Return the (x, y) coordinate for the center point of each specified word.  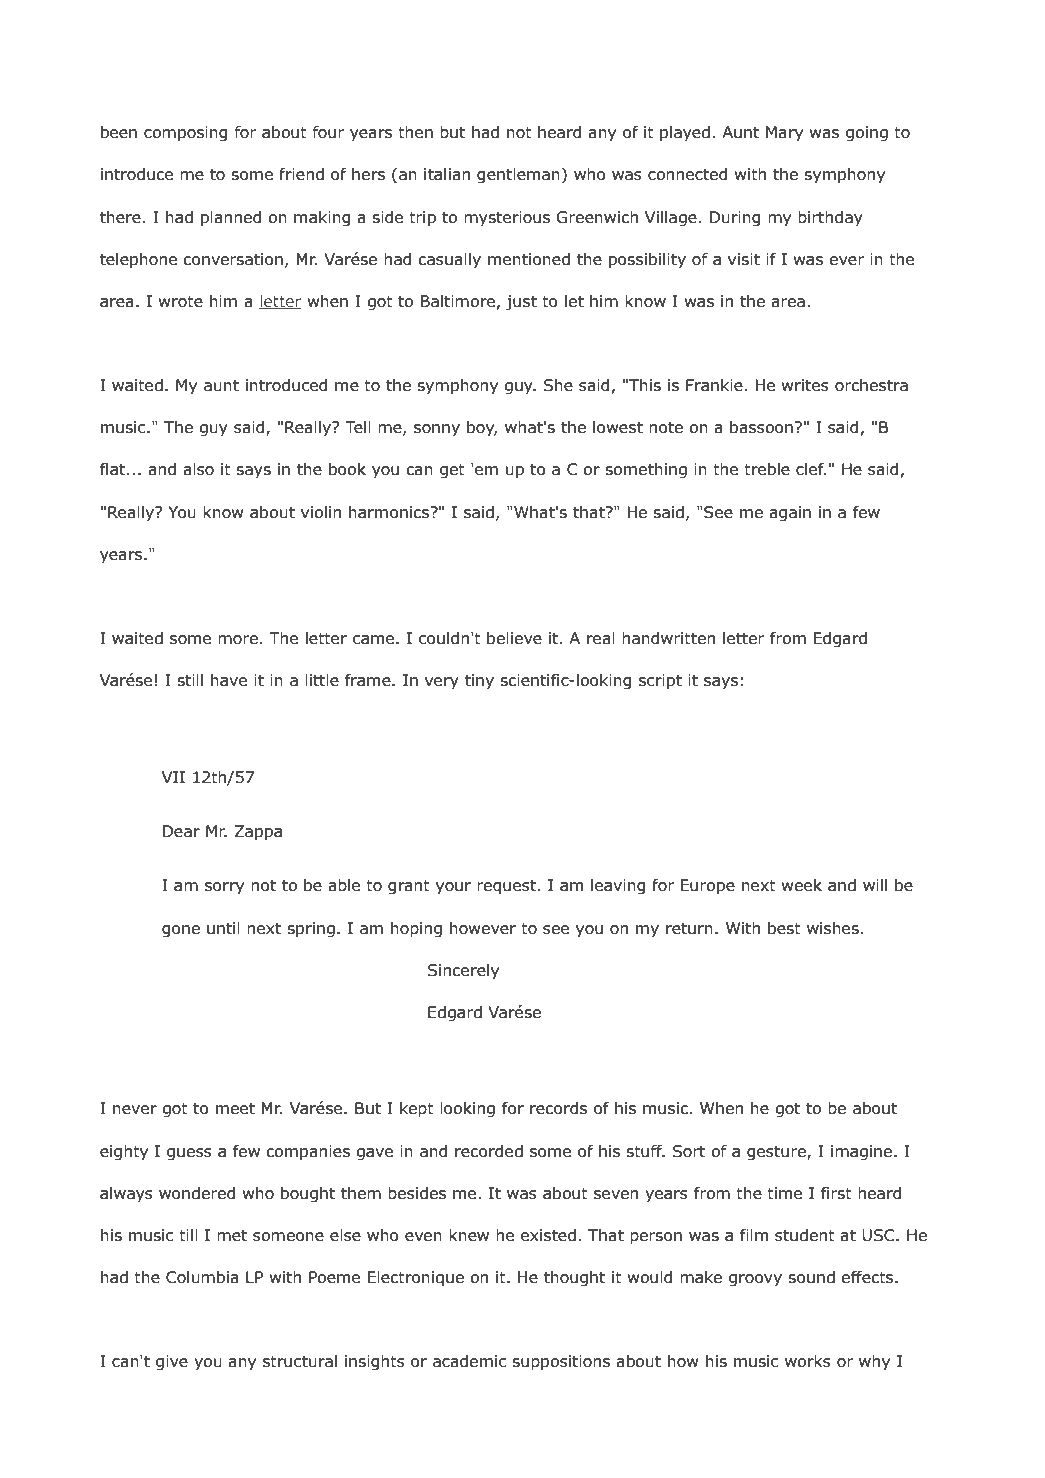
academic (470, 1361)
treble (767, 469)
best (784, 928)
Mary (784, 134)
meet (235, 1109)
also (198, 469)
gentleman (518, 176)
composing (186, 134)
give (172, 1363)
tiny (479, 681)
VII (173, 777)
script (660, 682)
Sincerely (463, 972)
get (452, 471)
